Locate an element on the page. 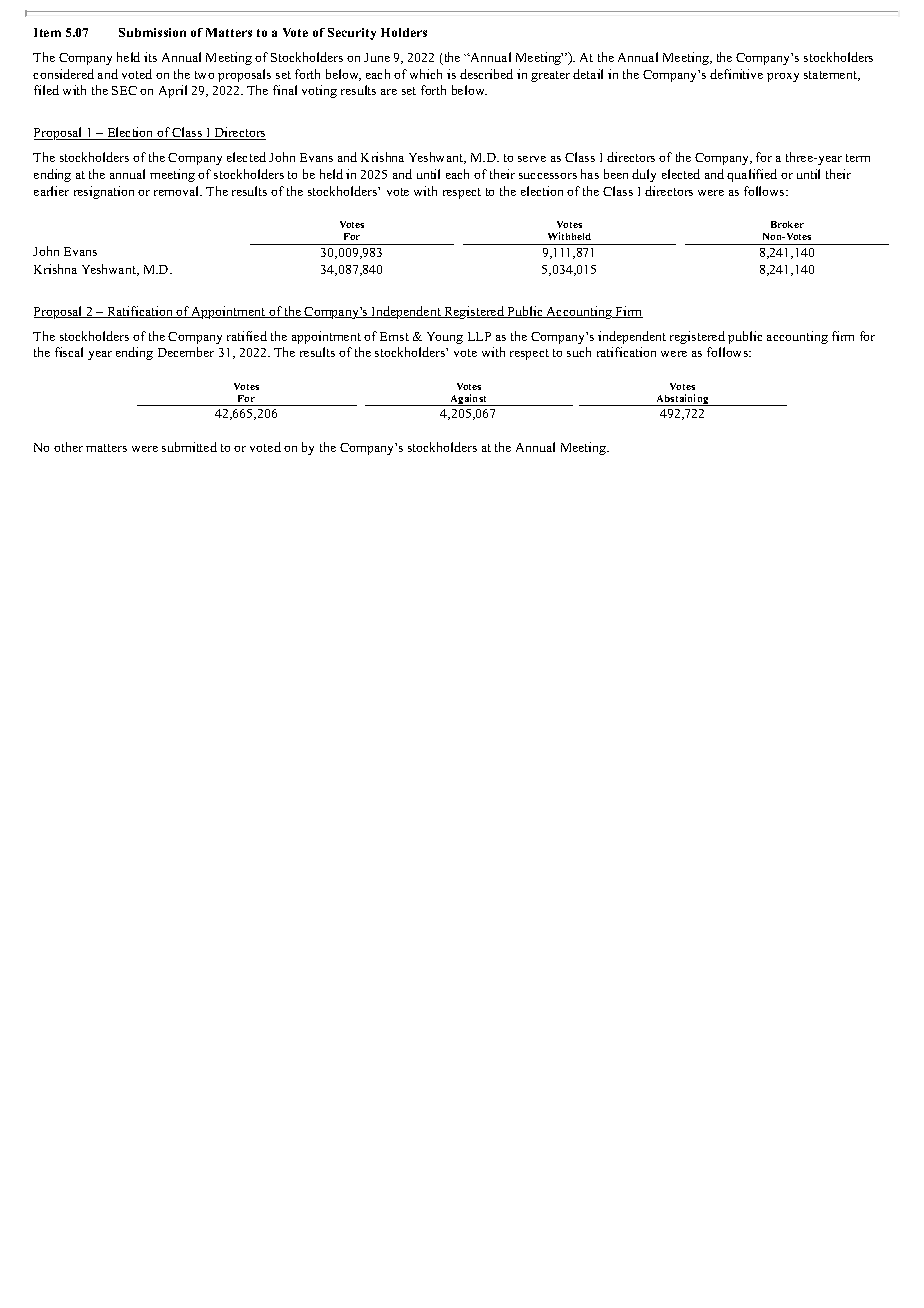  June is located at coordinates (377, 57).
